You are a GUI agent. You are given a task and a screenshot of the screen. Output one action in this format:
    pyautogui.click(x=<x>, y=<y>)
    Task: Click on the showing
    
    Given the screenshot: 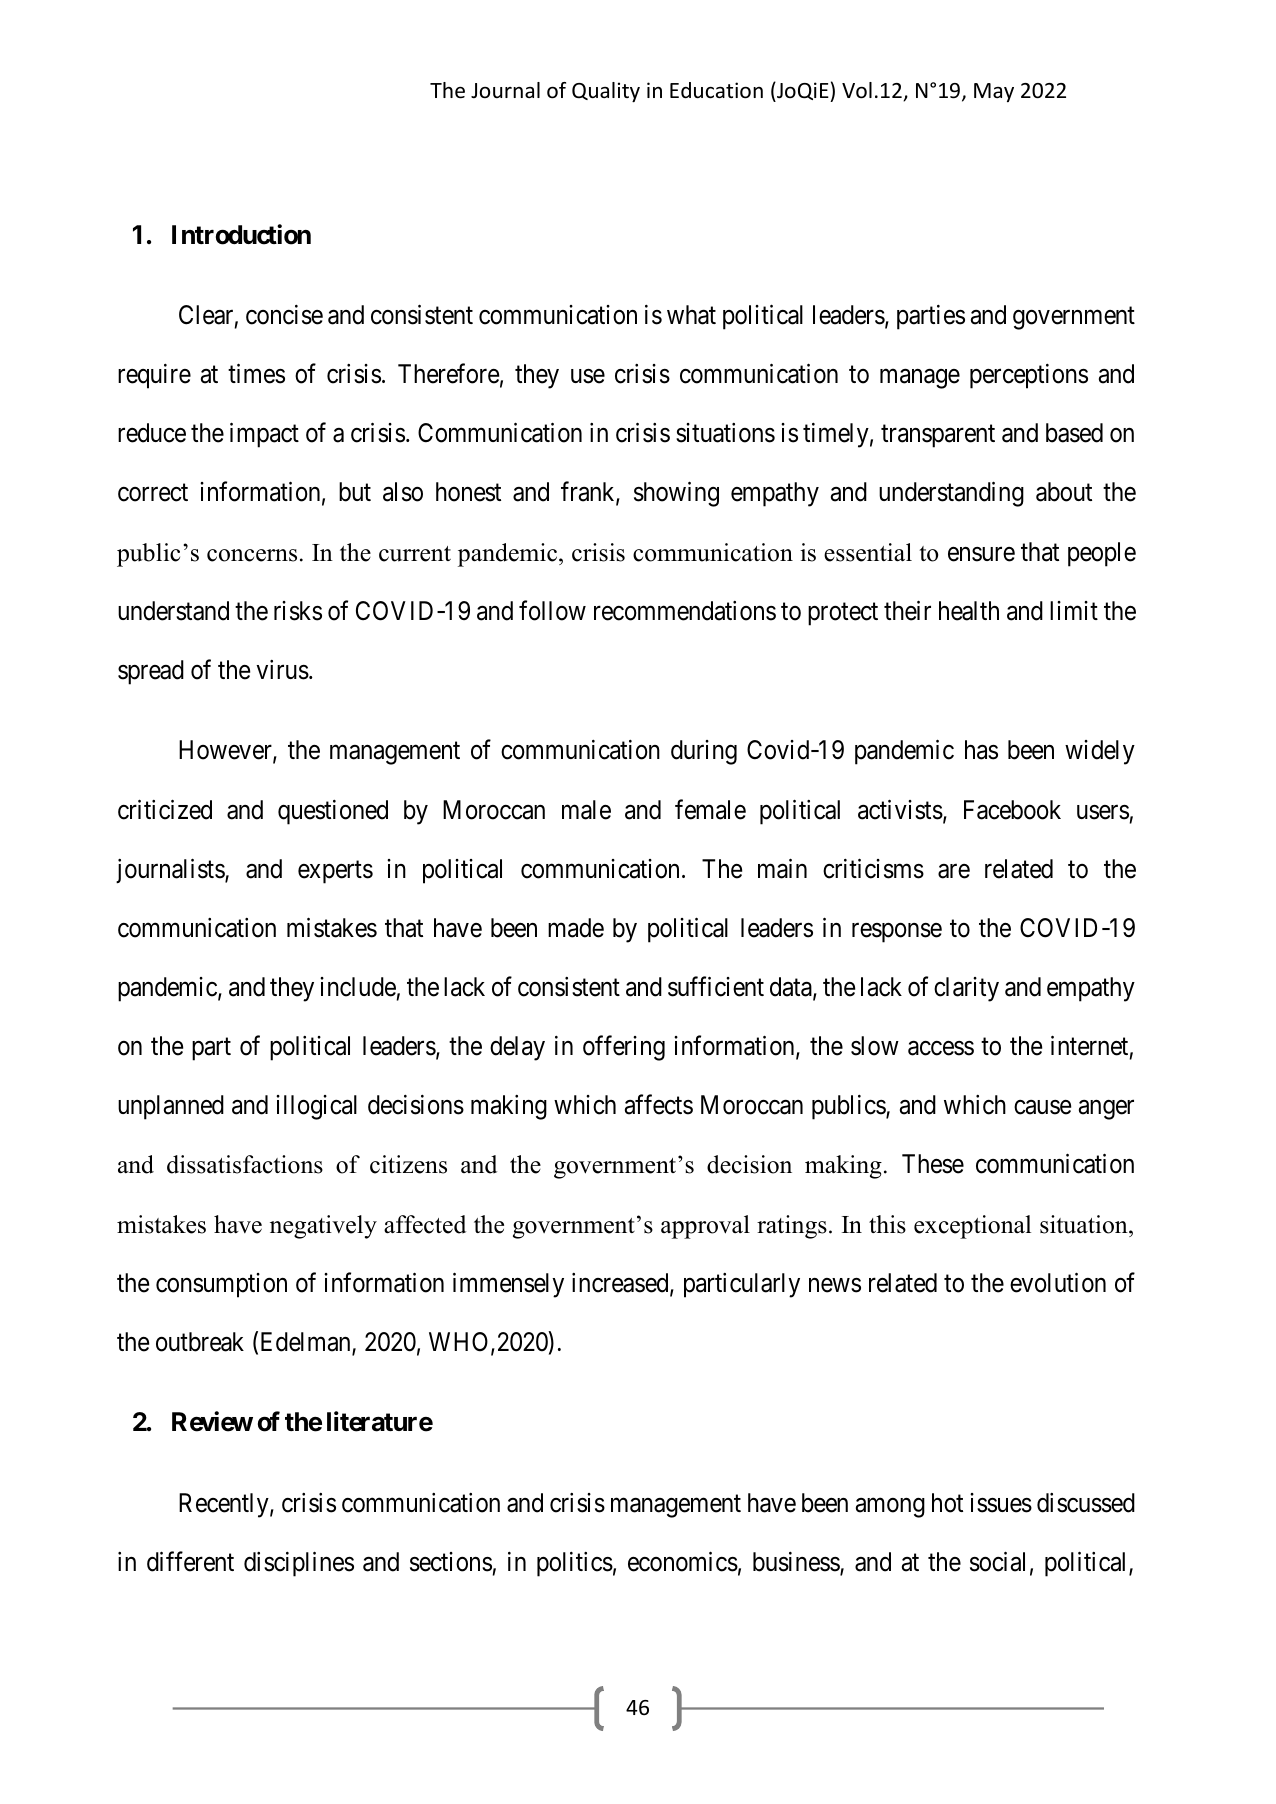 What is the action you would take?
    pyautogui.click(x=676, y=494)
